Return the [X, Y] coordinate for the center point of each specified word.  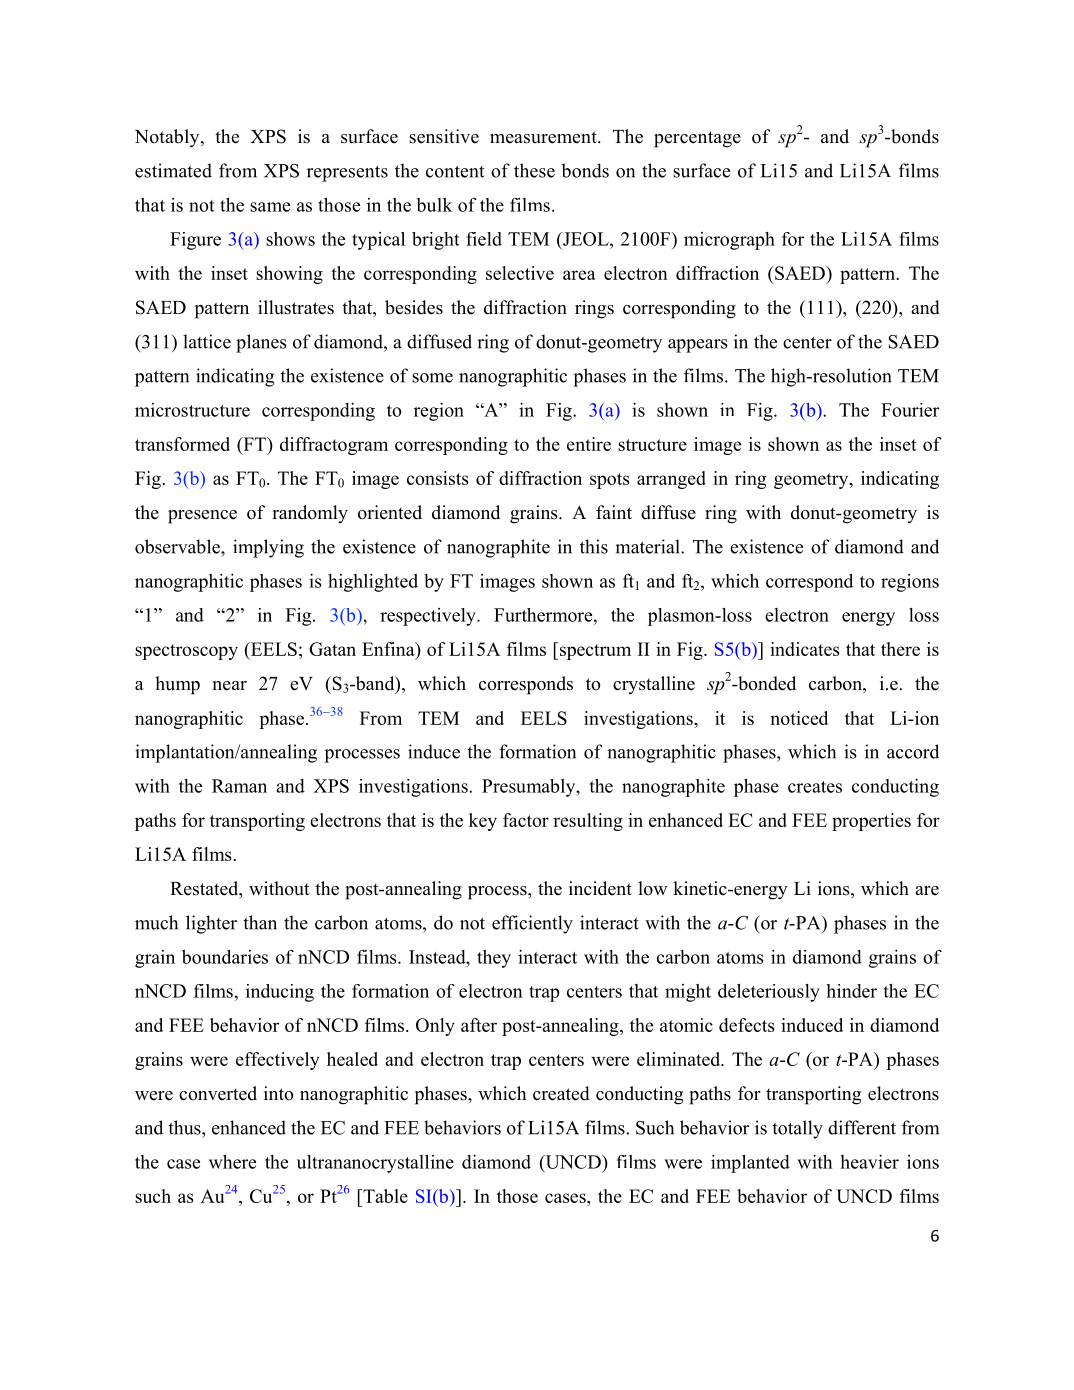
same [270, 207]
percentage [697, 139]
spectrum [594, 651]
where [232, 1162]
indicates [805, 649]
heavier [870, 1162]
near [230, 686]
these [534, 170]
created [561, 1093]
